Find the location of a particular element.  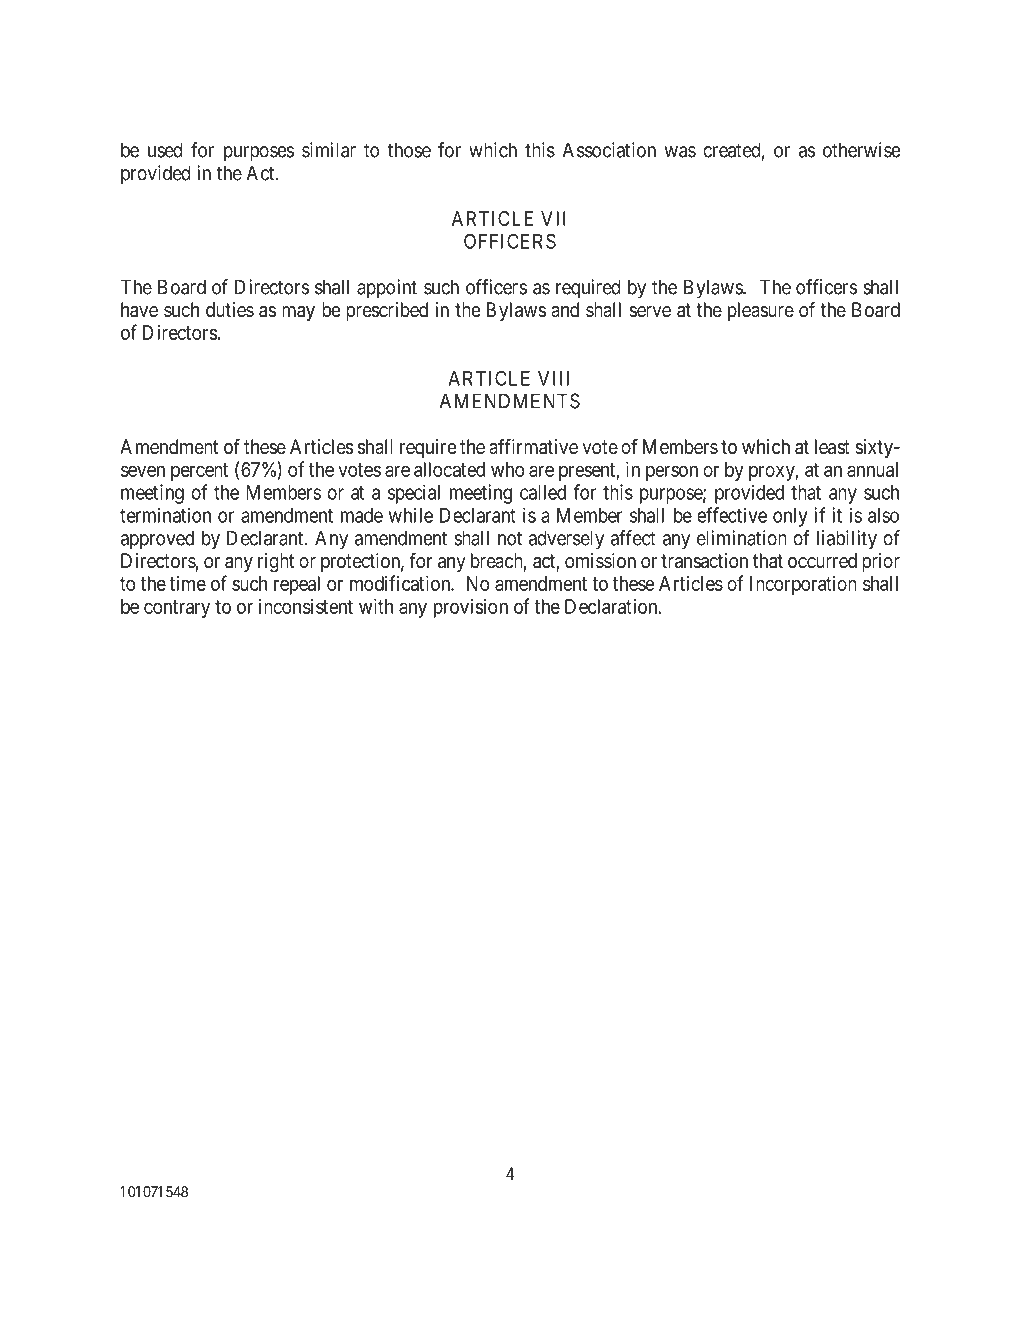

only is located at coordinates (790, 517).
